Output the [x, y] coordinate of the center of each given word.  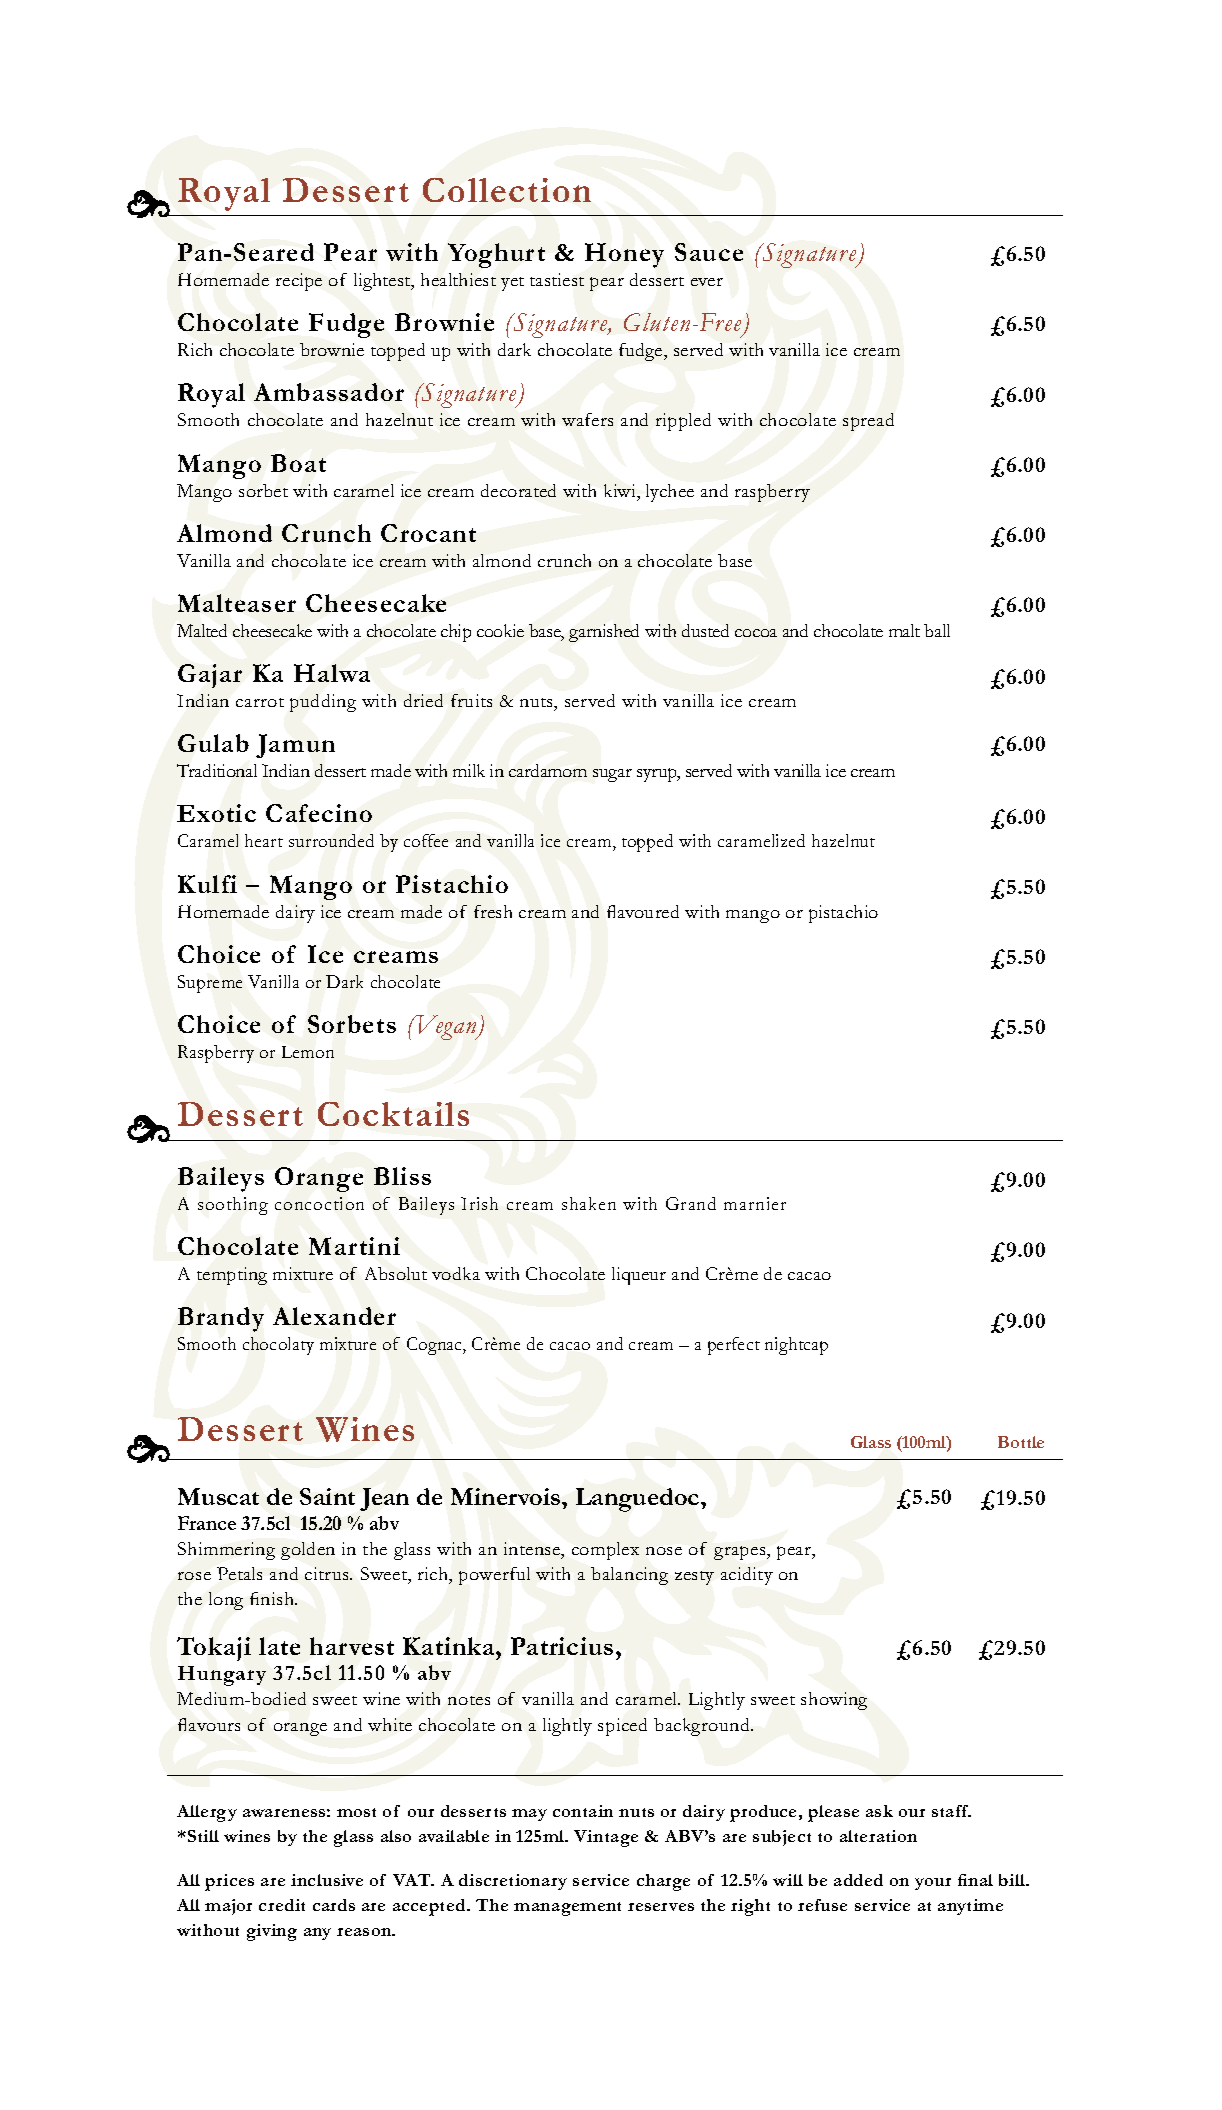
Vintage [606, 1838]
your [933, 1884]
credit [282, 1905]
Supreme [210, 984]
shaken [589, 1203]
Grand [691, 1203]
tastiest [557, 279]
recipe [299, 282]
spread [868, 422]
